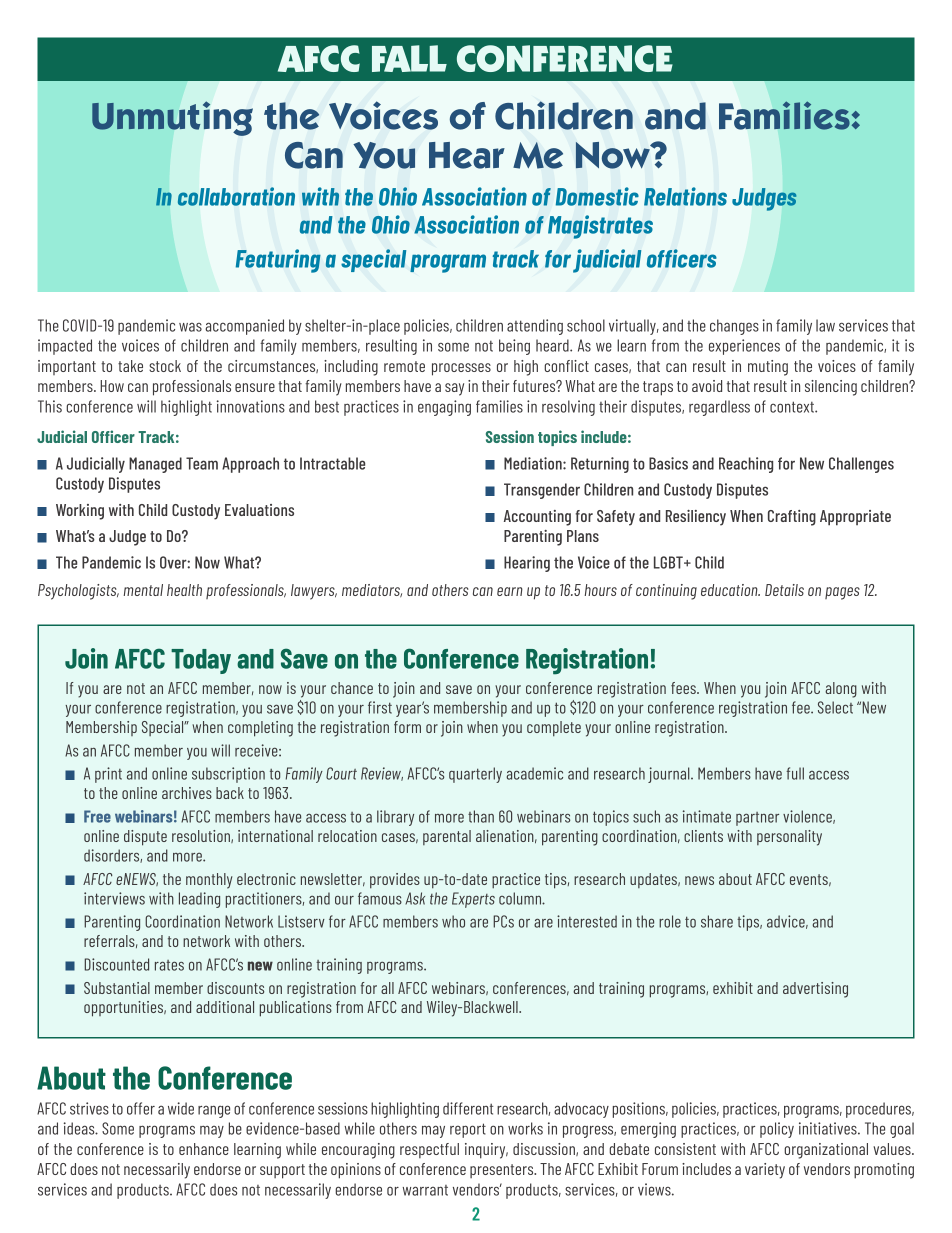 The image size is (952, 1233). I want to click on collaboration, so click(236, 196).
